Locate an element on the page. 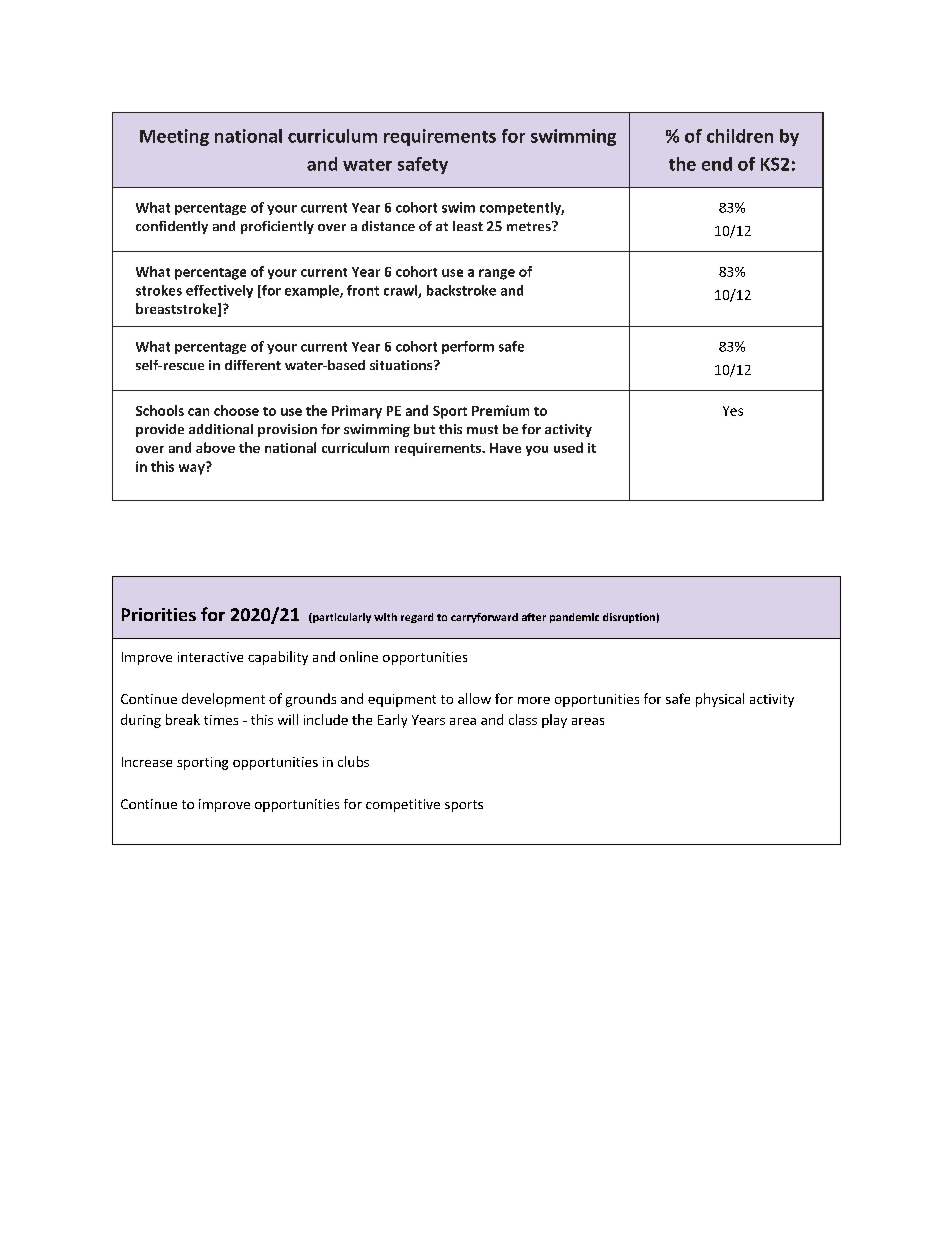 The width and height of the page is (952, 1233). way is located at coordinates (193, 468).
